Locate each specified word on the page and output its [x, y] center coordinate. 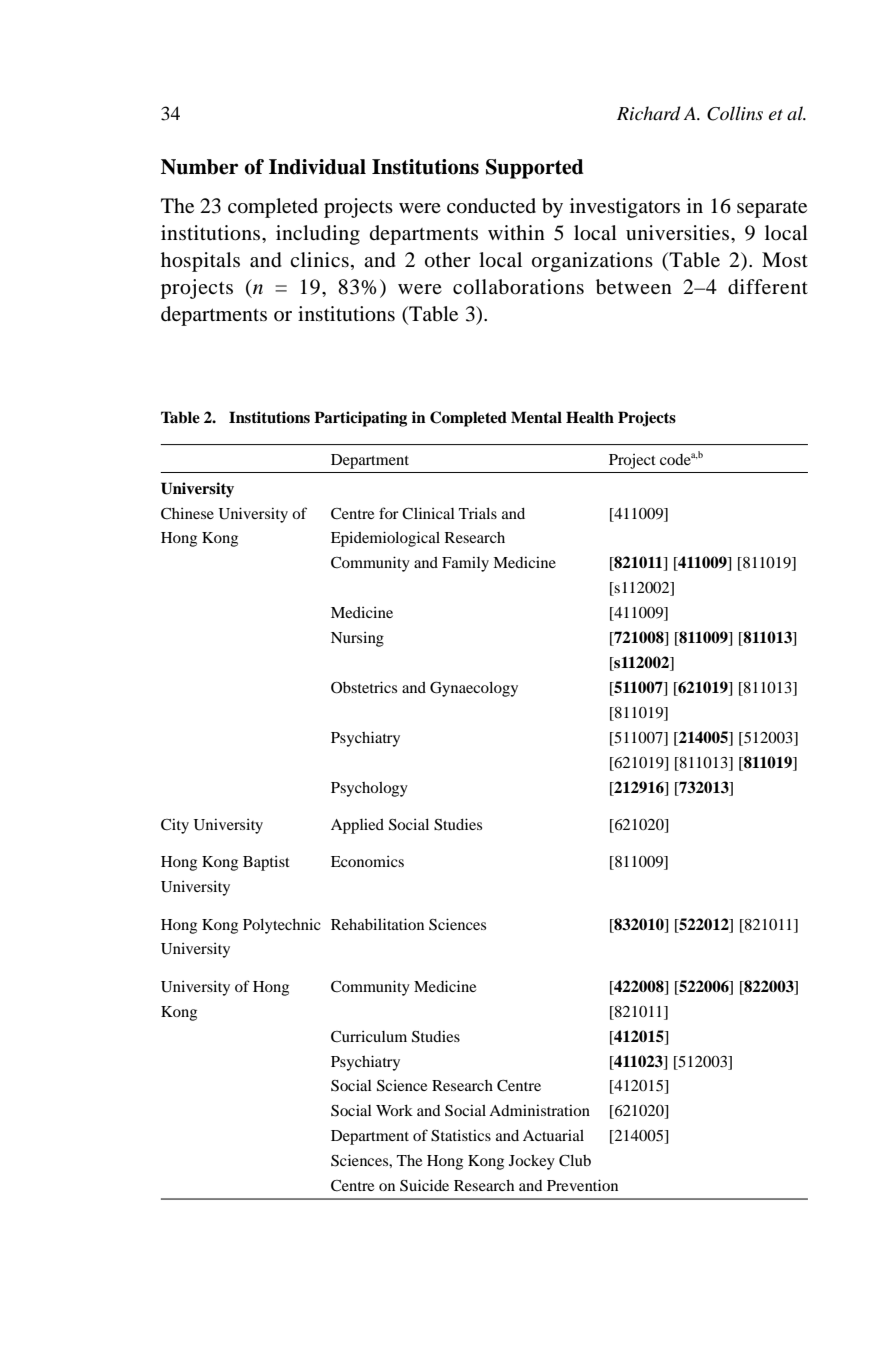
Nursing [357, 639]
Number [200, 167]
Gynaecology [474, 689]
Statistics [461, 1136]
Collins [735, 113]
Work [394, 1110]
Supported [535, 169]
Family [465, 564]
